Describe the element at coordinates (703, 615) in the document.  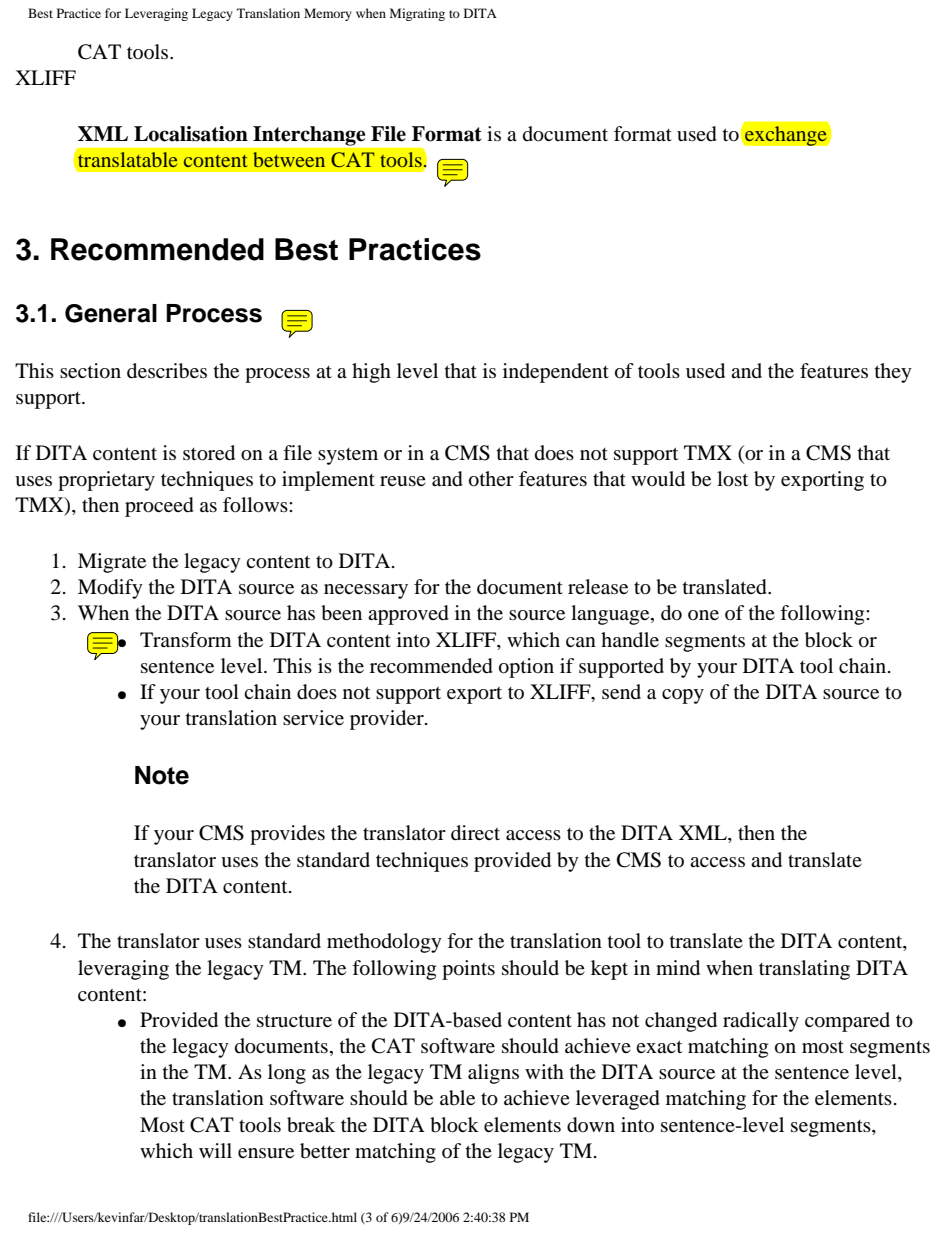
I see `one` at that location.
